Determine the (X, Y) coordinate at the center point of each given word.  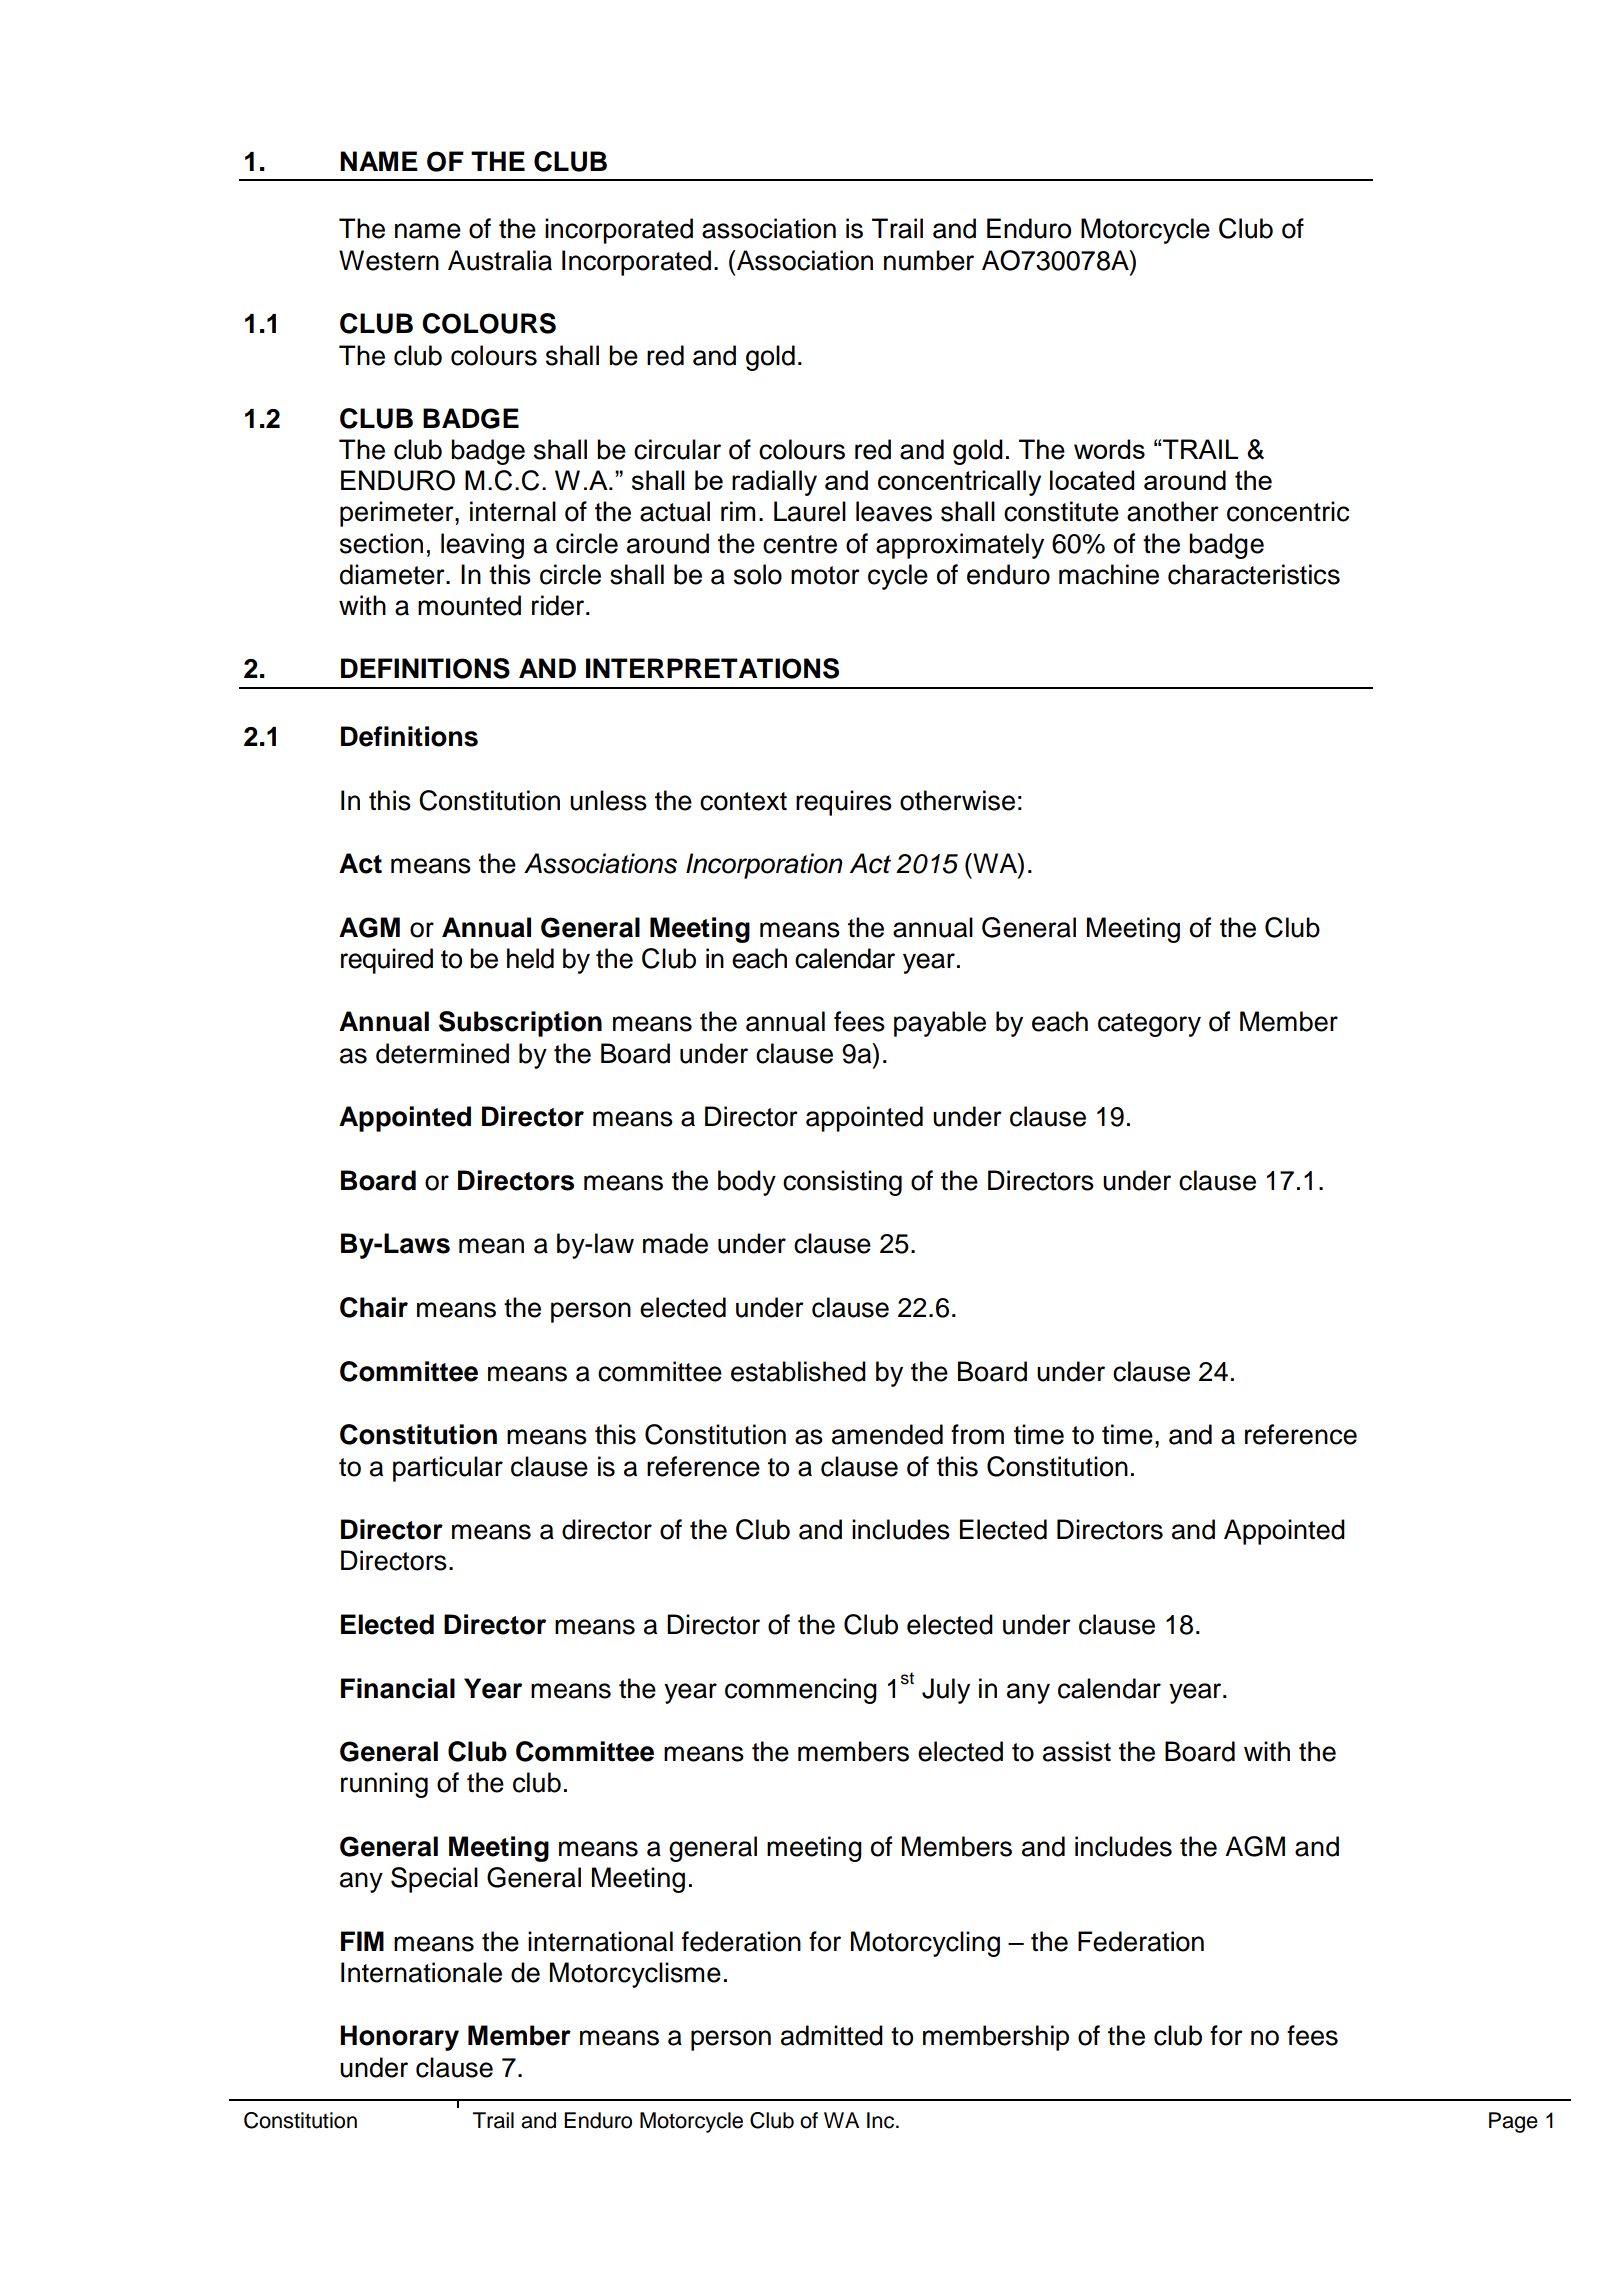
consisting (842, 1183)
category (1149, 1025)
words (1109, 449)
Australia (500, 260)
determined (442, 1053)
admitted (832, 2035)
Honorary (399, 2038)
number (929, 260)
